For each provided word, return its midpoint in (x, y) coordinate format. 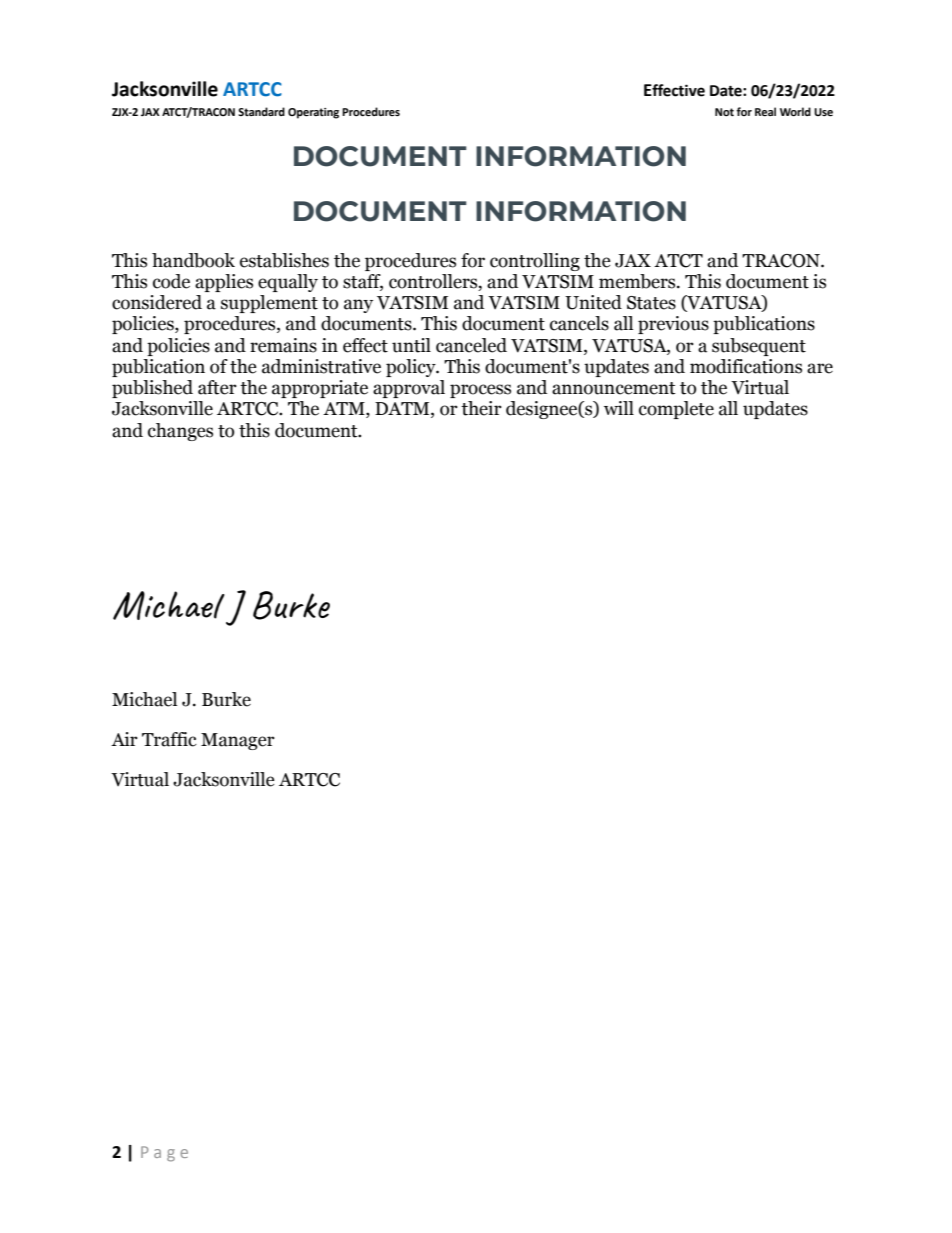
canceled (471, 345)
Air (124, 739)
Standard (261, 111)
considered (157, 302)
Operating (313, 113)
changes (180, 432)
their (481, 408)
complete (676, 410)
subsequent (759, 347)
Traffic (169, 739)
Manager (238, 741)
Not (724, 112)
